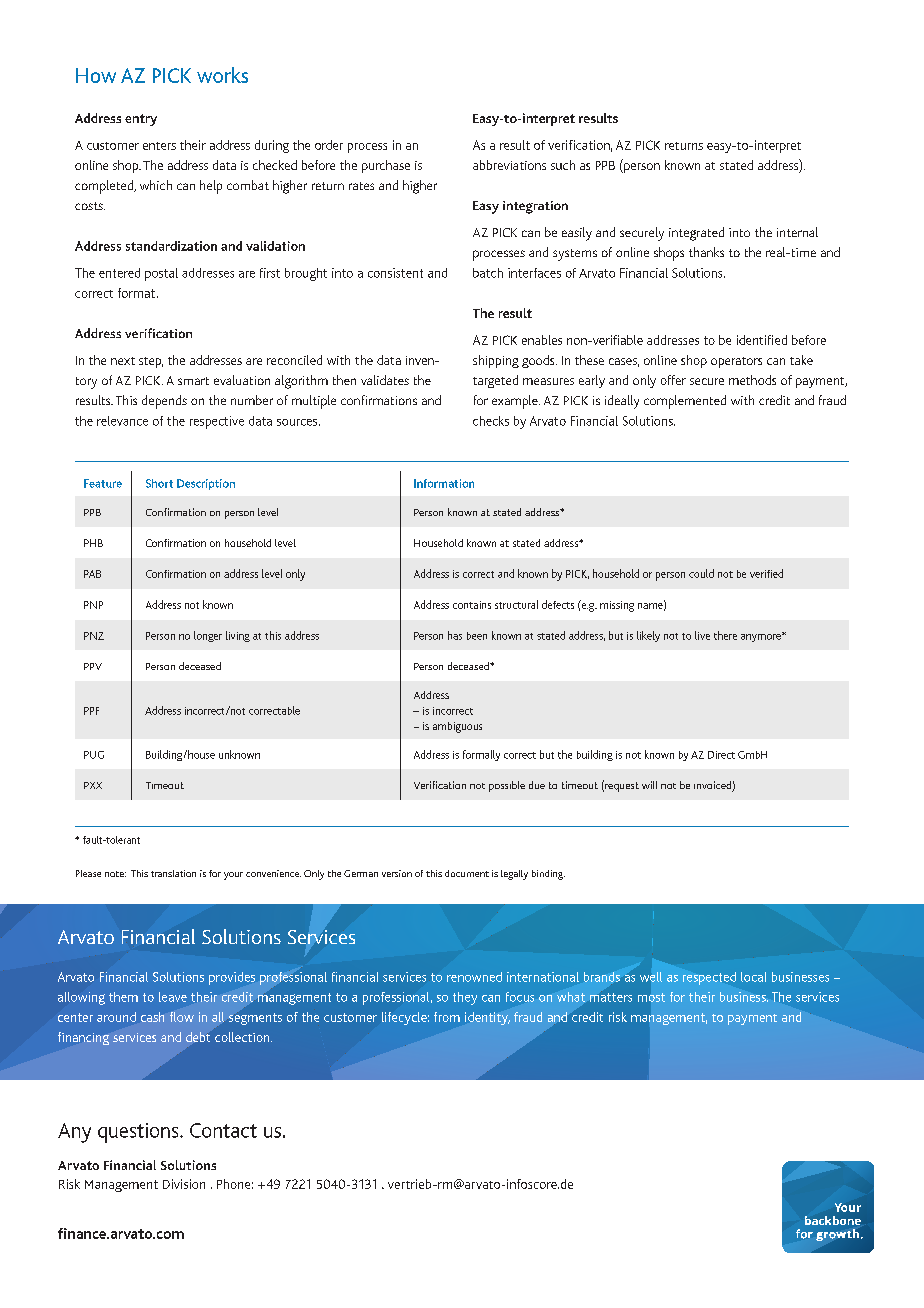  I want to click on translation, so click(173, 873).
